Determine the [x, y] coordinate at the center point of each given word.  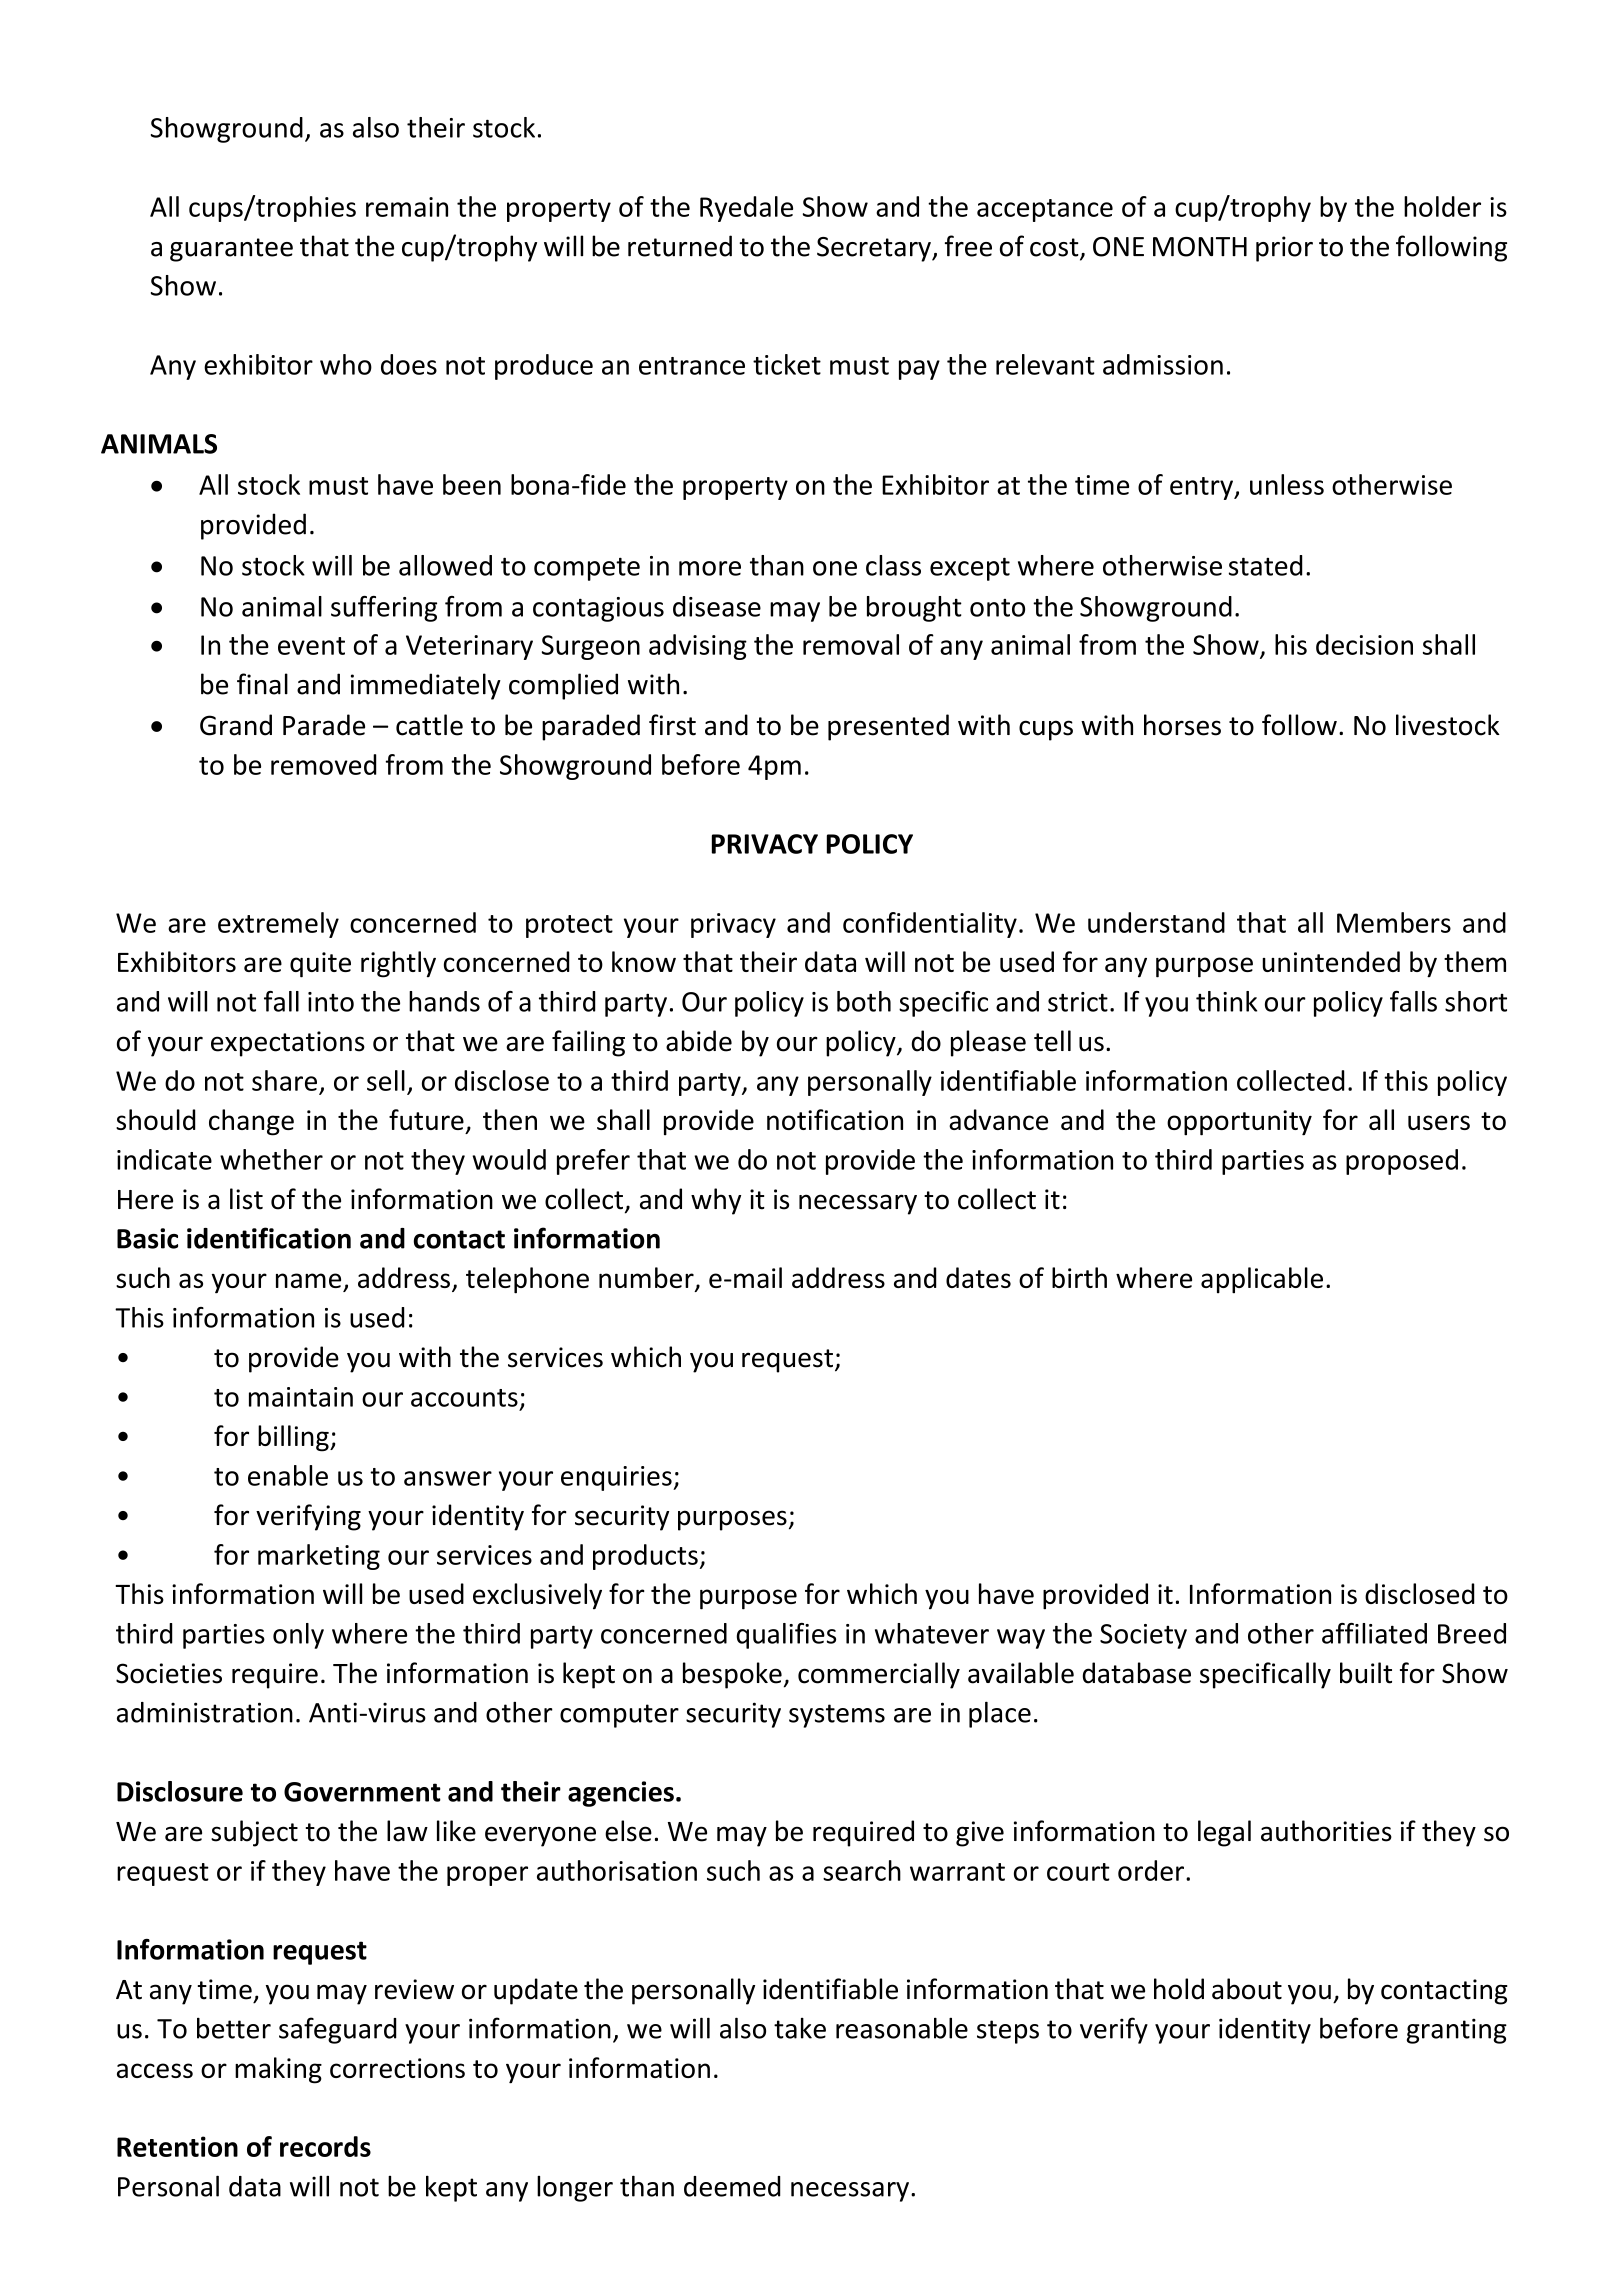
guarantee [231, 250]
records [325, 2146]
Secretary [875, 249]
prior [1284, 249]
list [246, 1199]
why [716, 1201]
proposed [1402, 1162]
